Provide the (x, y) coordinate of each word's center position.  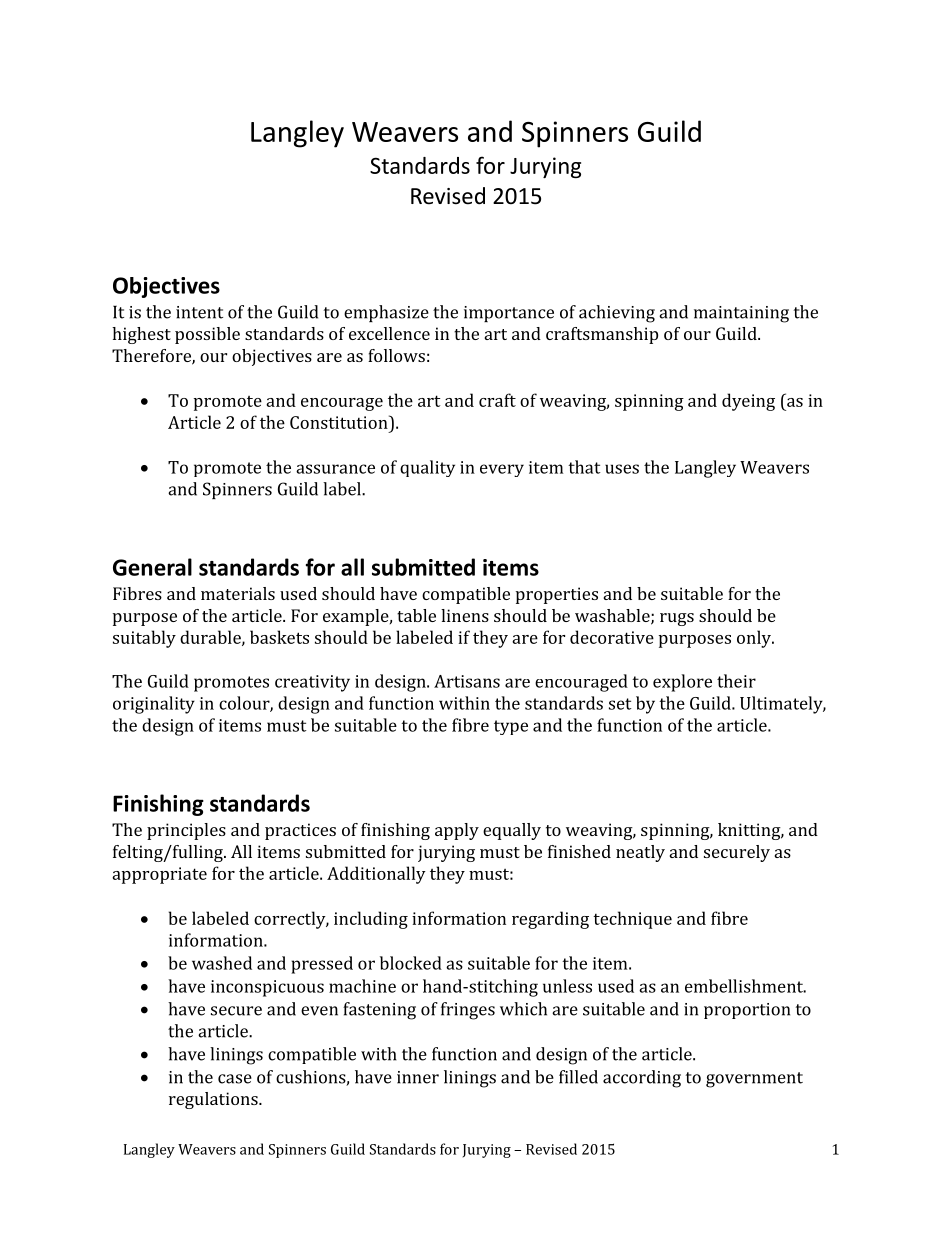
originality (154, 705)
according (642, 1079)
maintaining (741, 314)
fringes (468, 1011)
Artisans (467, 681)
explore (682, 683)
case (235, 1079)
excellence (389, 333)
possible (207, 335)
